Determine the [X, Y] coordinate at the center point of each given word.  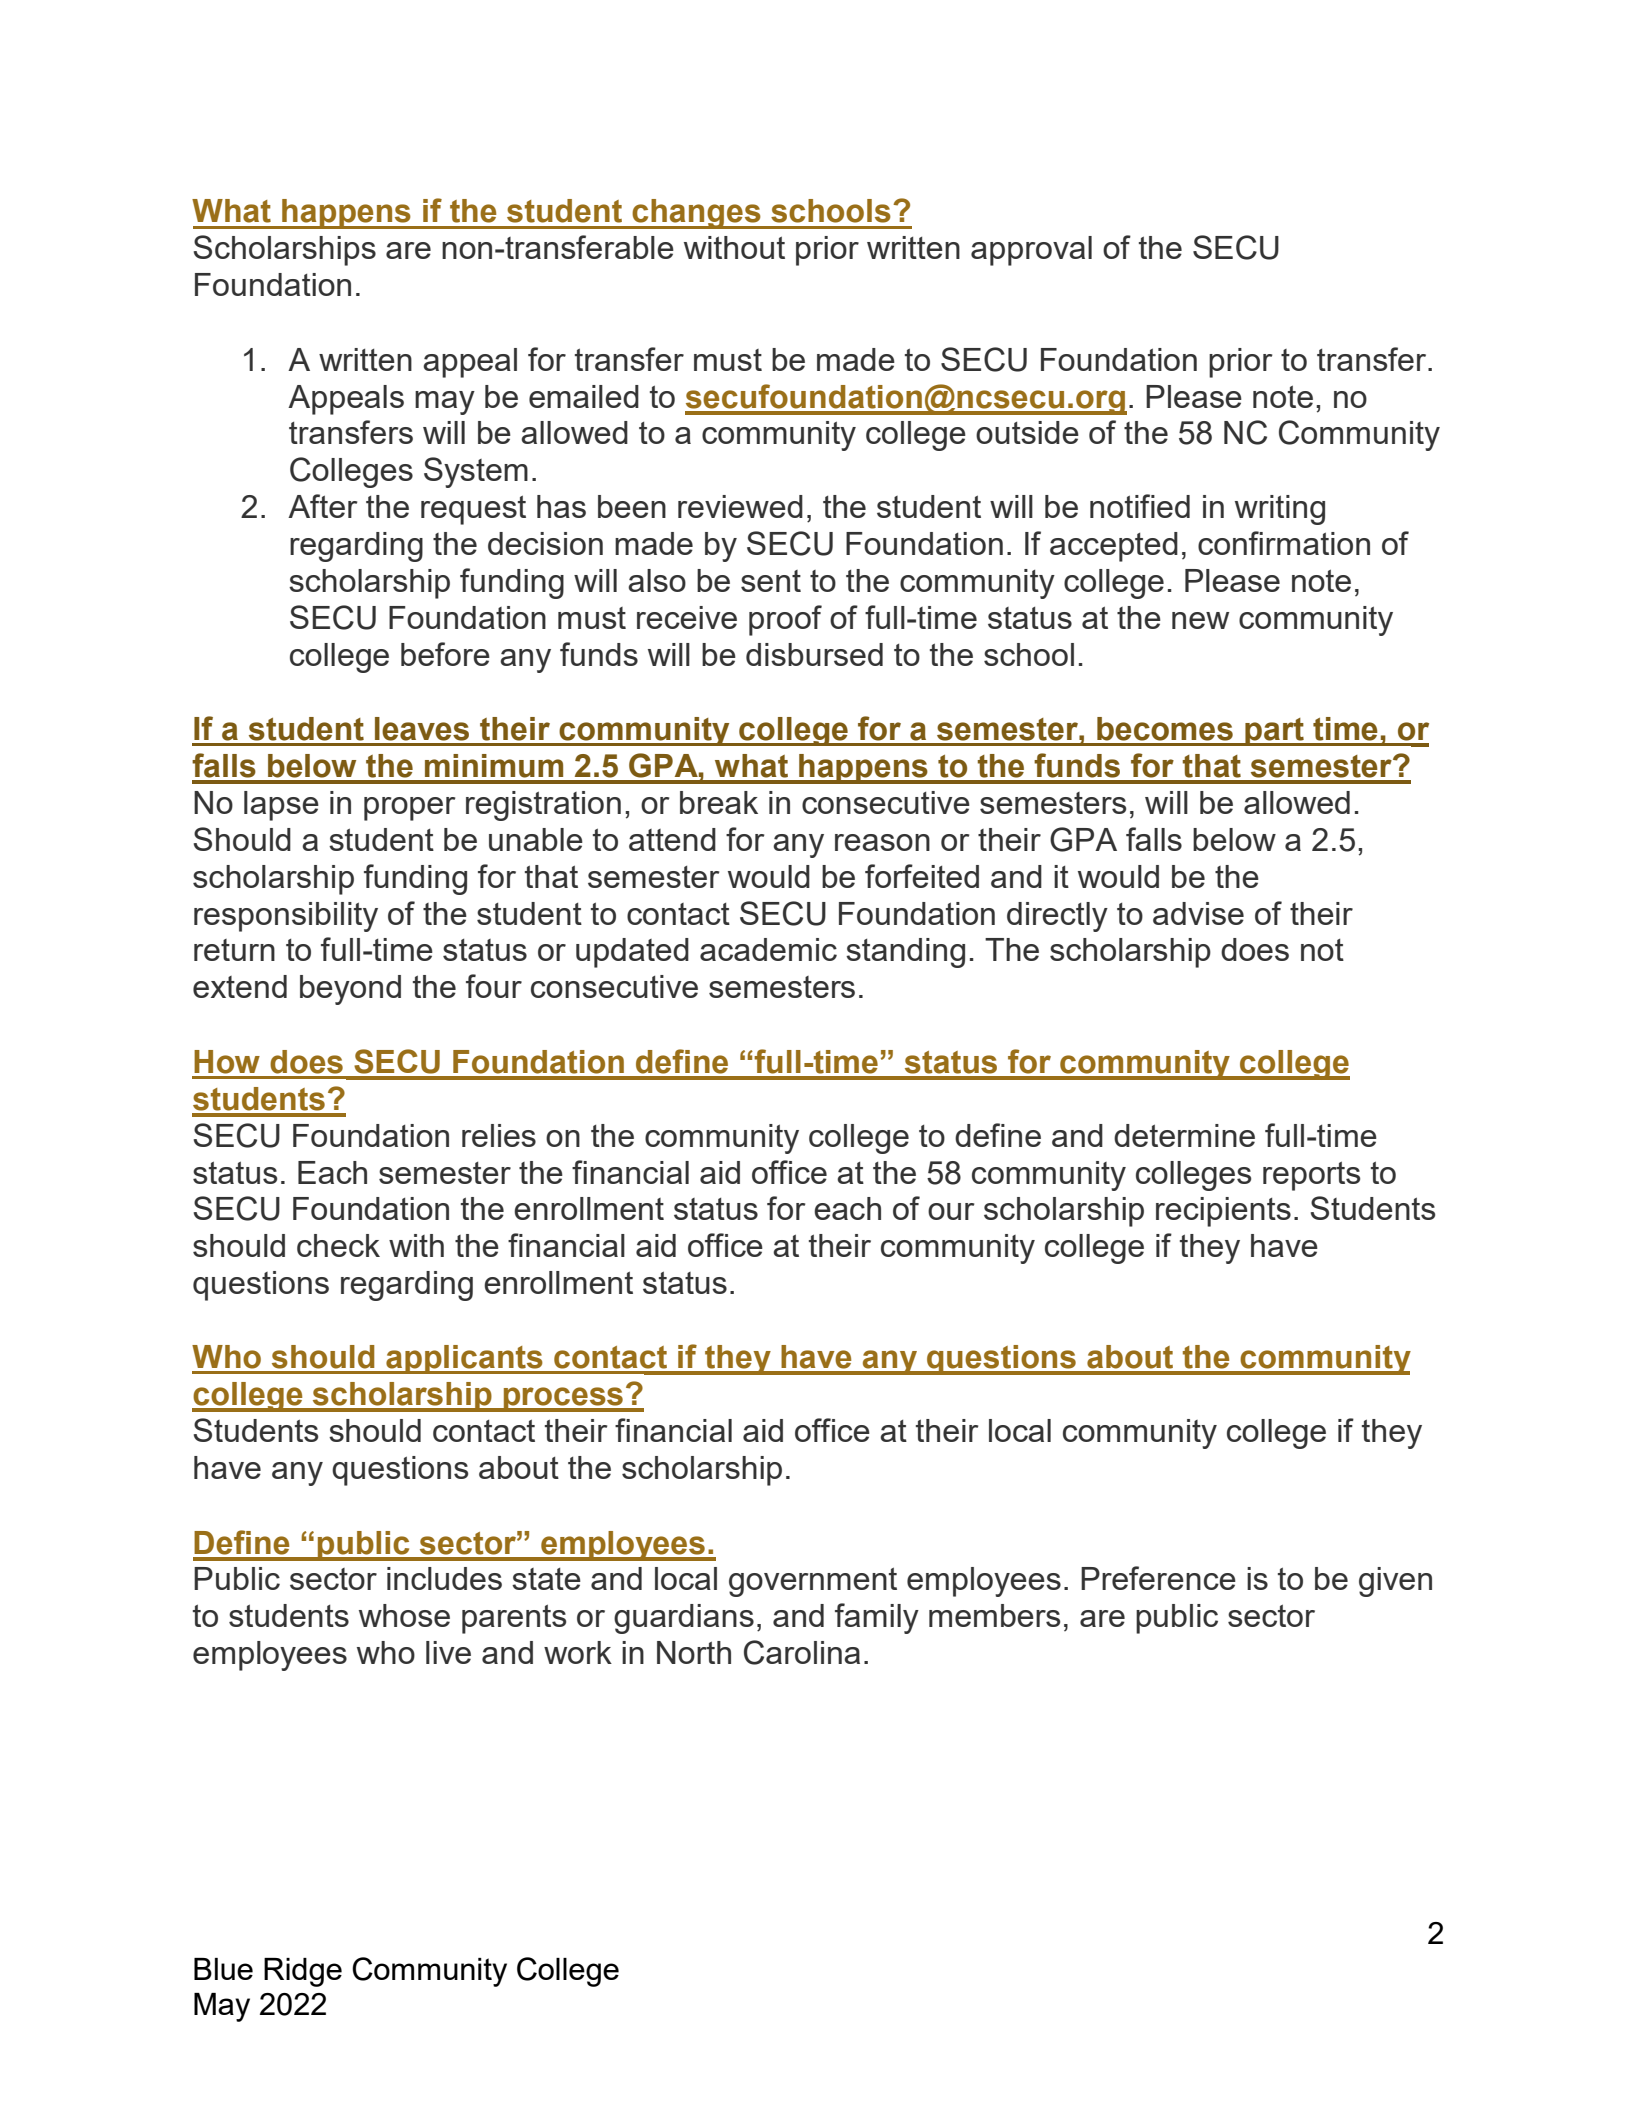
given [1395, 1582]
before [445, 654]
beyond [350, 990]
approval [1031, 251]
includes [444, 1578]
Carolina [802, 1652]
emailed [584, 396]
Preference [1158, 1578]
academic [768, 949]
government [813, 1582]
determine [1184, 1135]
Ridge [303, 1972]
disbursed [814, 654]
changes [696, 214]
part [1274, 732]
